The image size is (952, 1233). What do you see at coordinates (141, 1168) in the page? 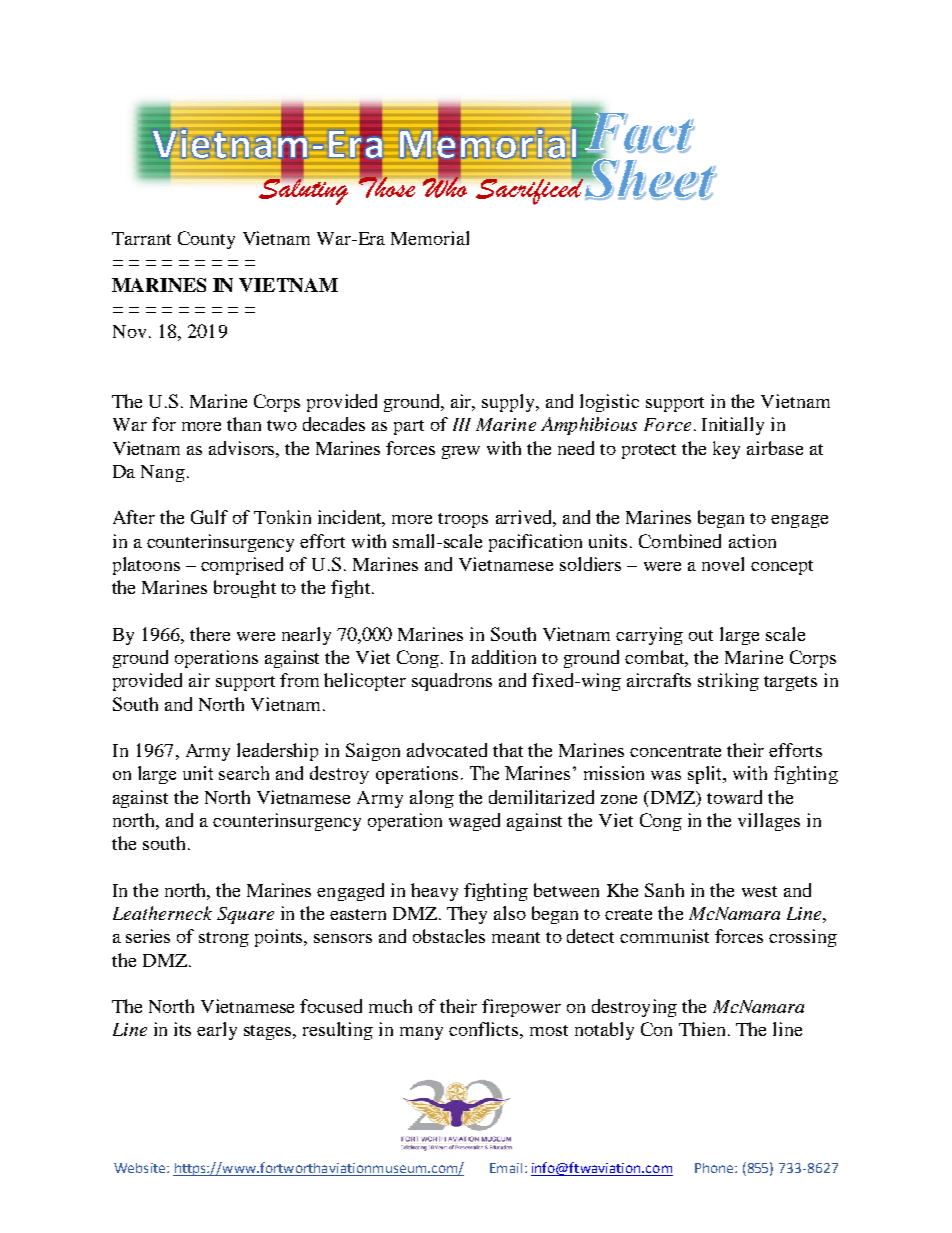
I see `Website` at bounding box center [141, 1168].
